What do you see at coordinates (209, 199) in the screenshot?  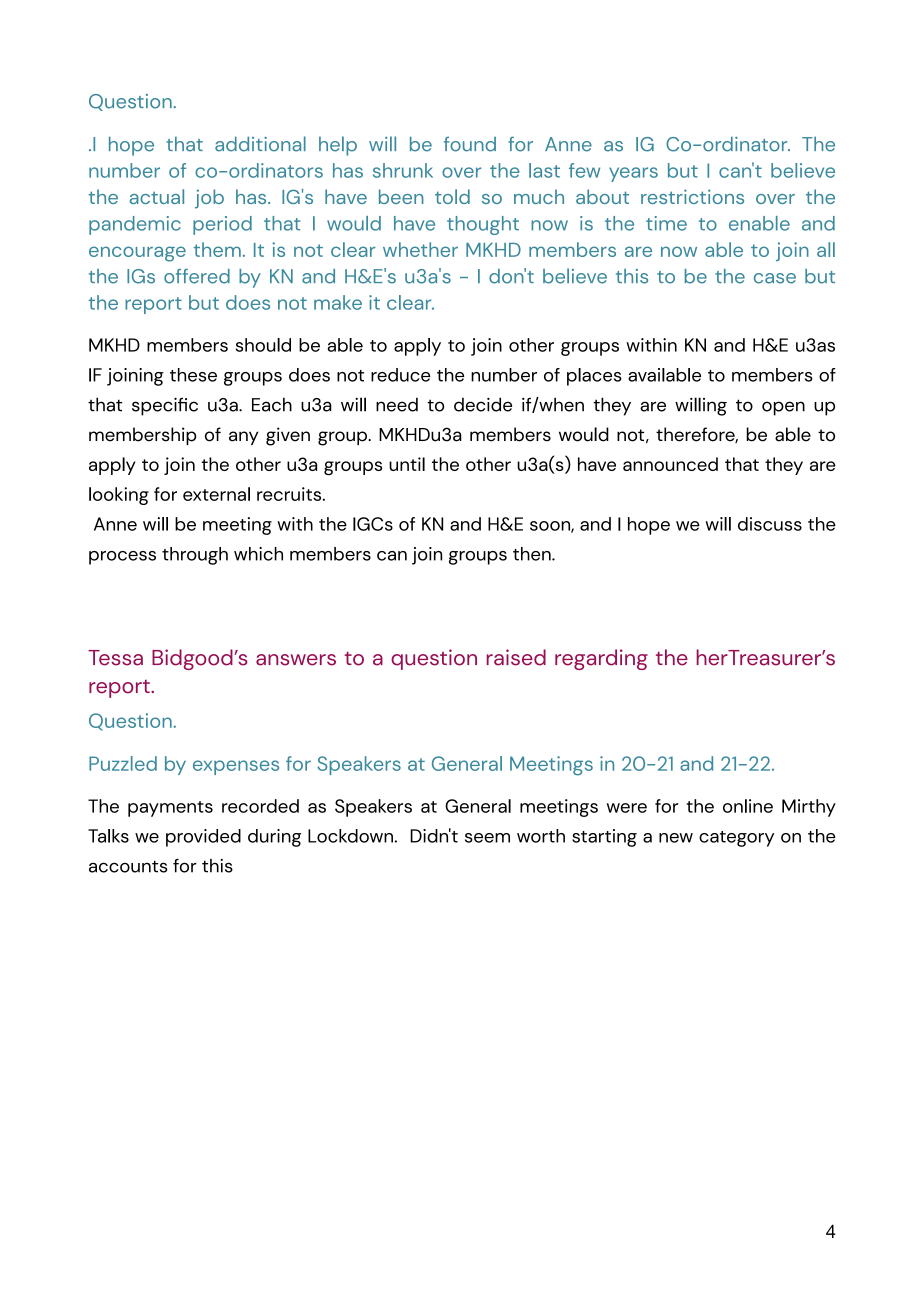 I see `job` at bounding box center [209, 199].
